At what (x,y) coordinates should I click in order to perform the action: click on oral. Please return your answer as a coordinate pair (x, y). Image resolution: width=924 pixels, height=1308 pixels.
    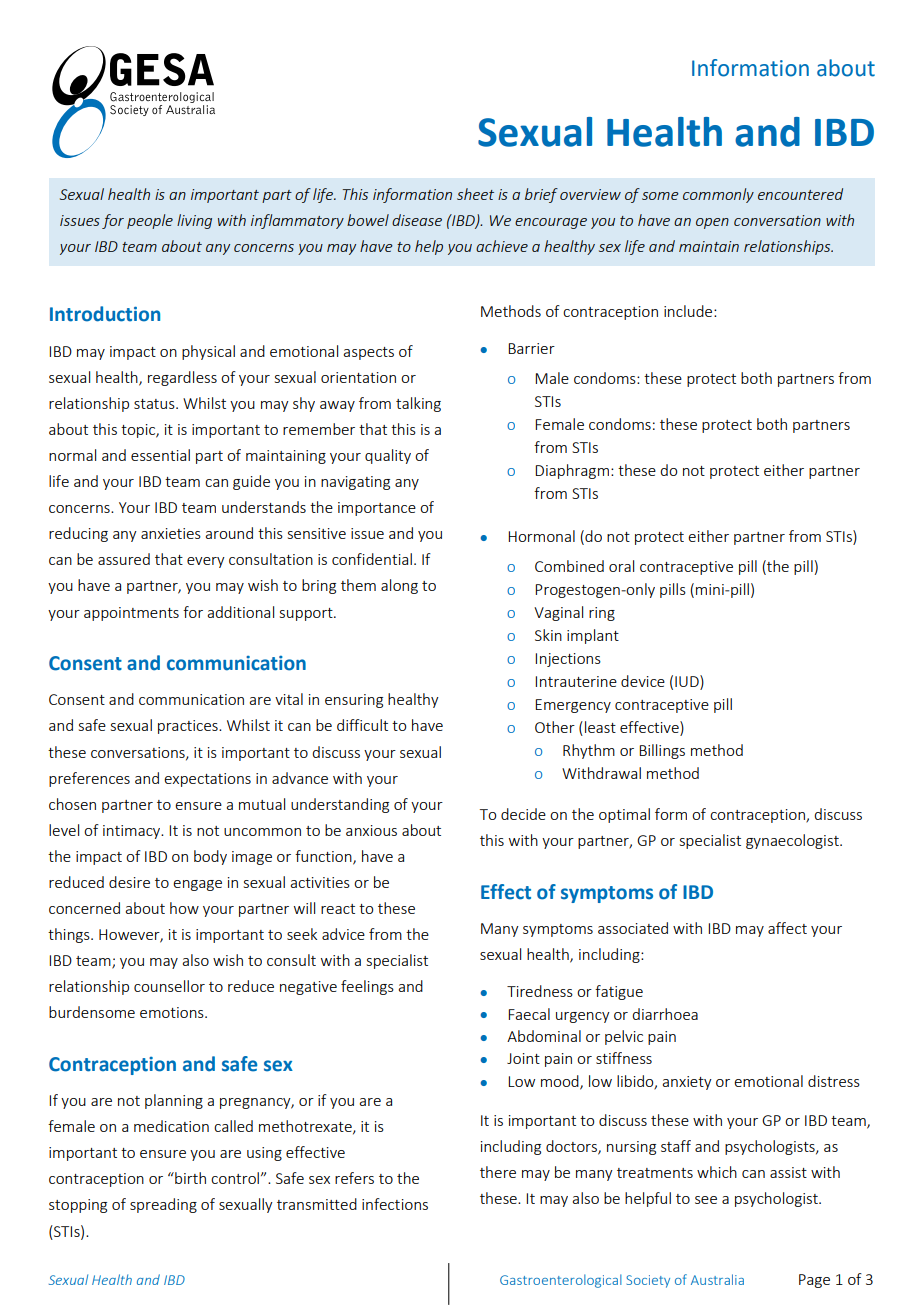
    Looking at the image, I should click on (621, 566).
